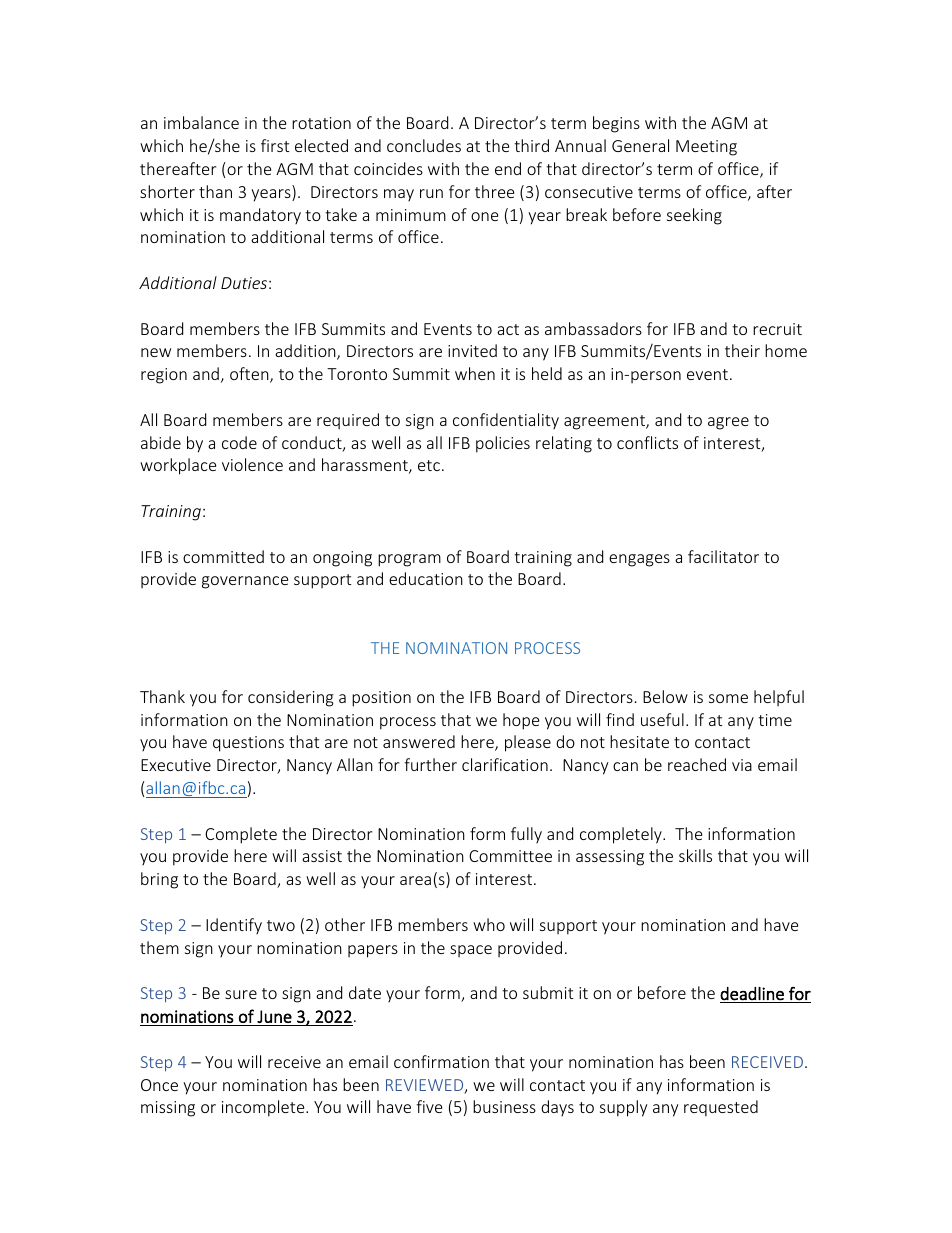 Image resolution: width=952 pixels, height=1233 pixels. Describe the element at coordinates (159, 1085) in the document. I see `Once` at that location.
